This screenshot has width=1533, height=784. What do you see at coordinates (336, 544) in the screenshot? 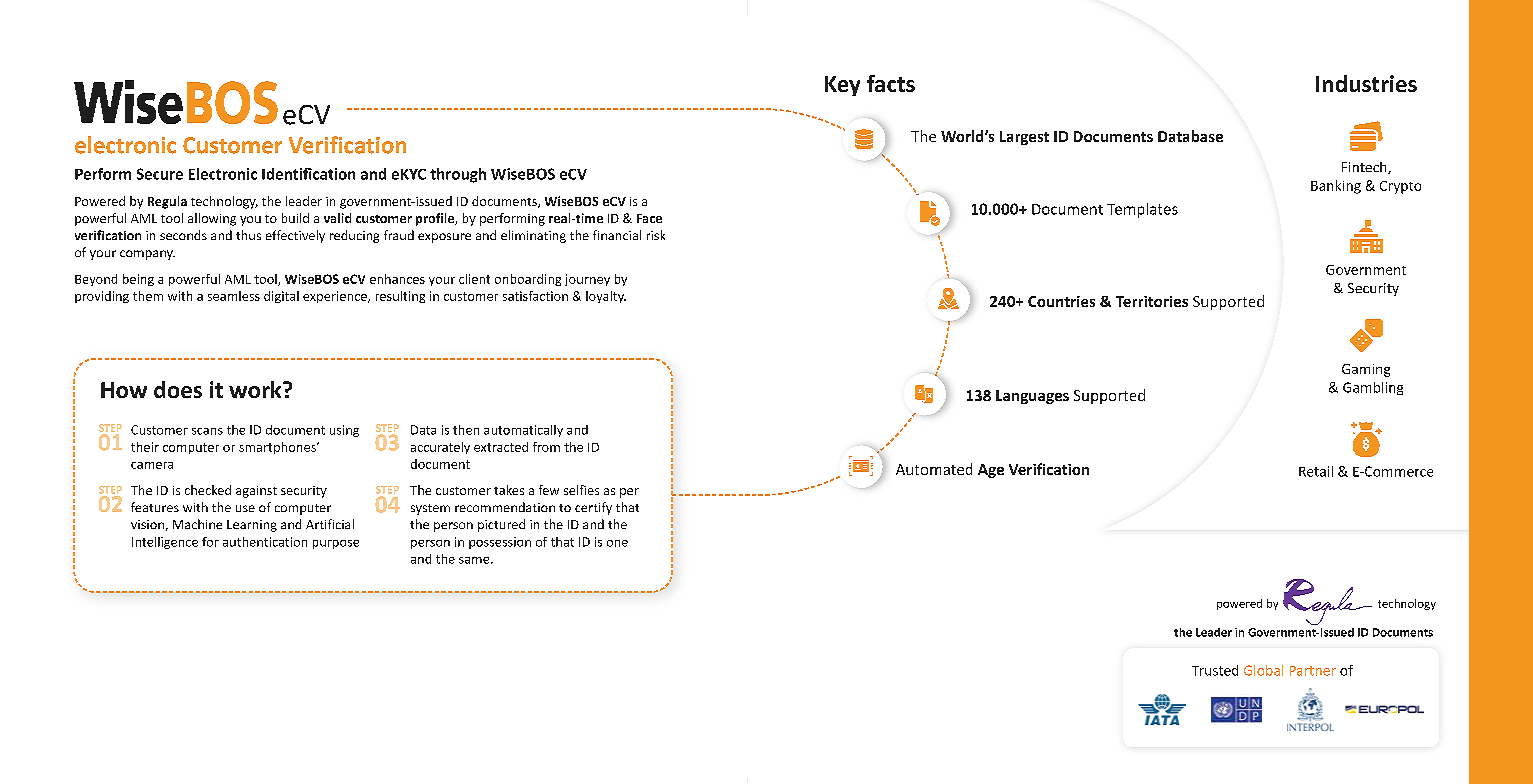
I see `purpose` at bounding box center [336, 544].
